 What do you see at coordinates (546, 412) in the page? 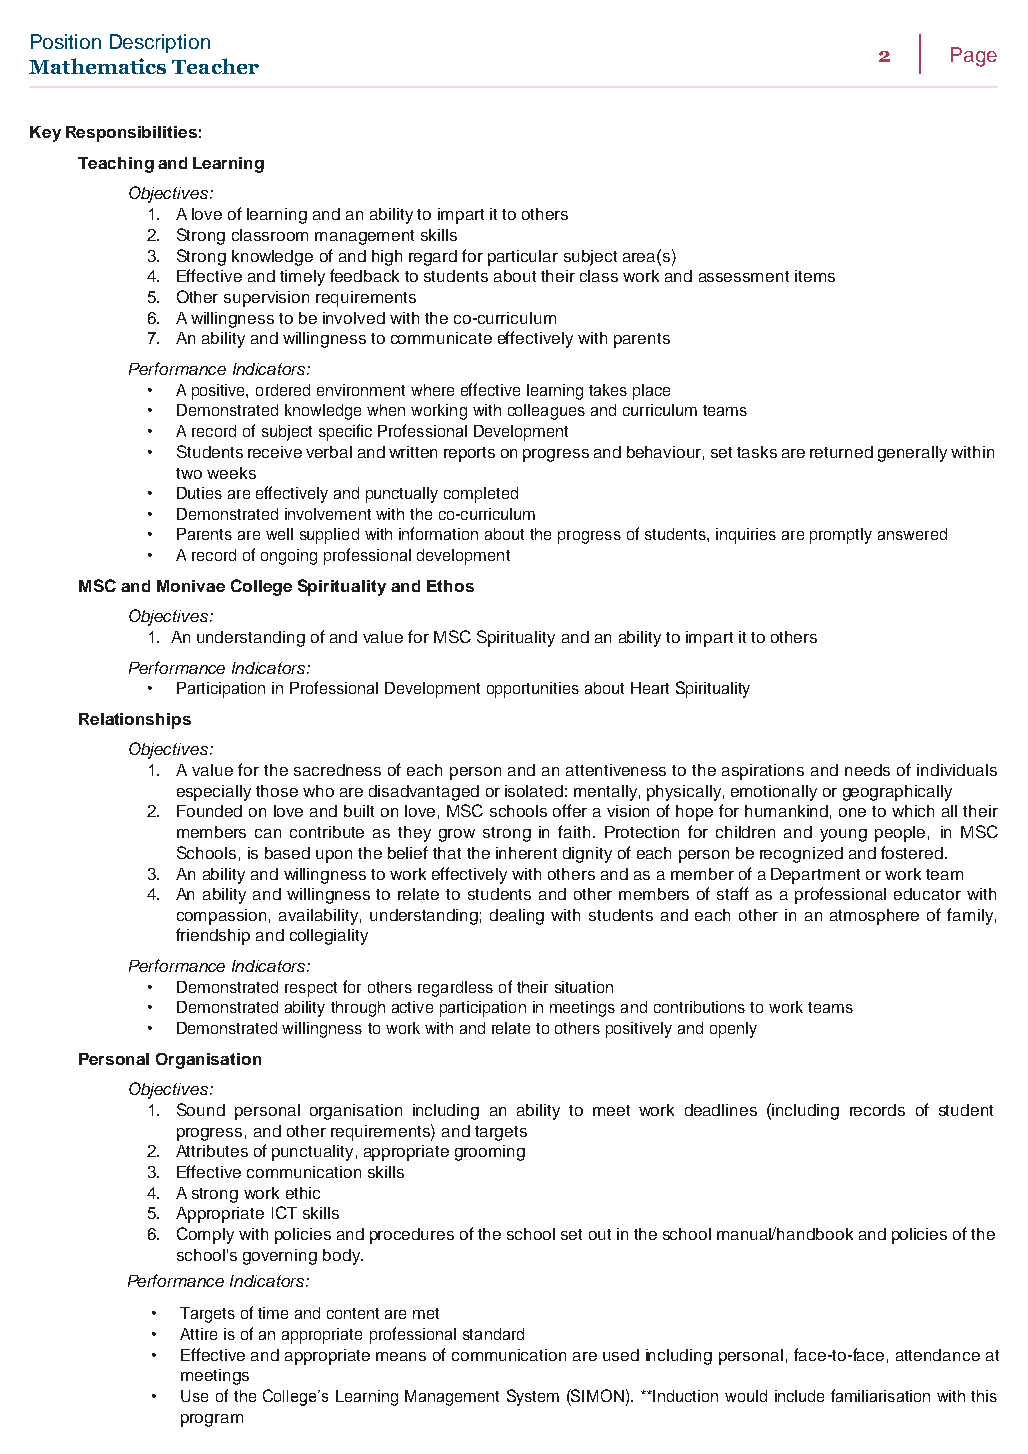
I see `colleagues` at bounding box center [546, 412].
